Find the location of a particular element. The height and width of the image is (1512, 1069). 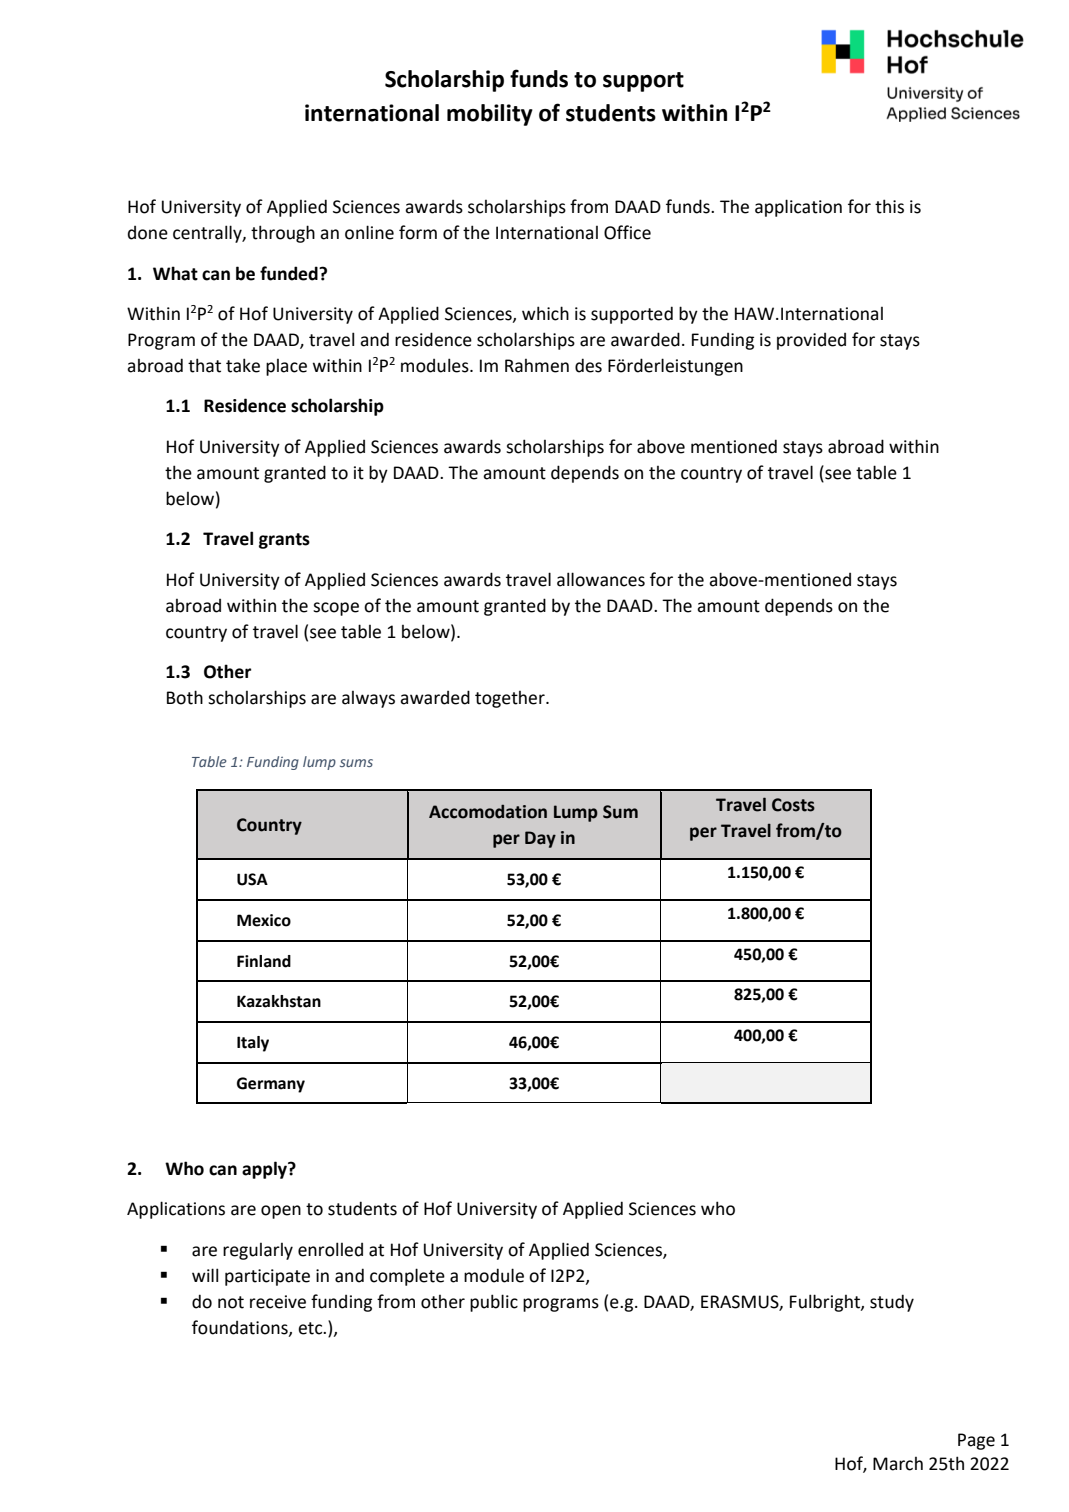

des is located at coordinates (588, 365).
